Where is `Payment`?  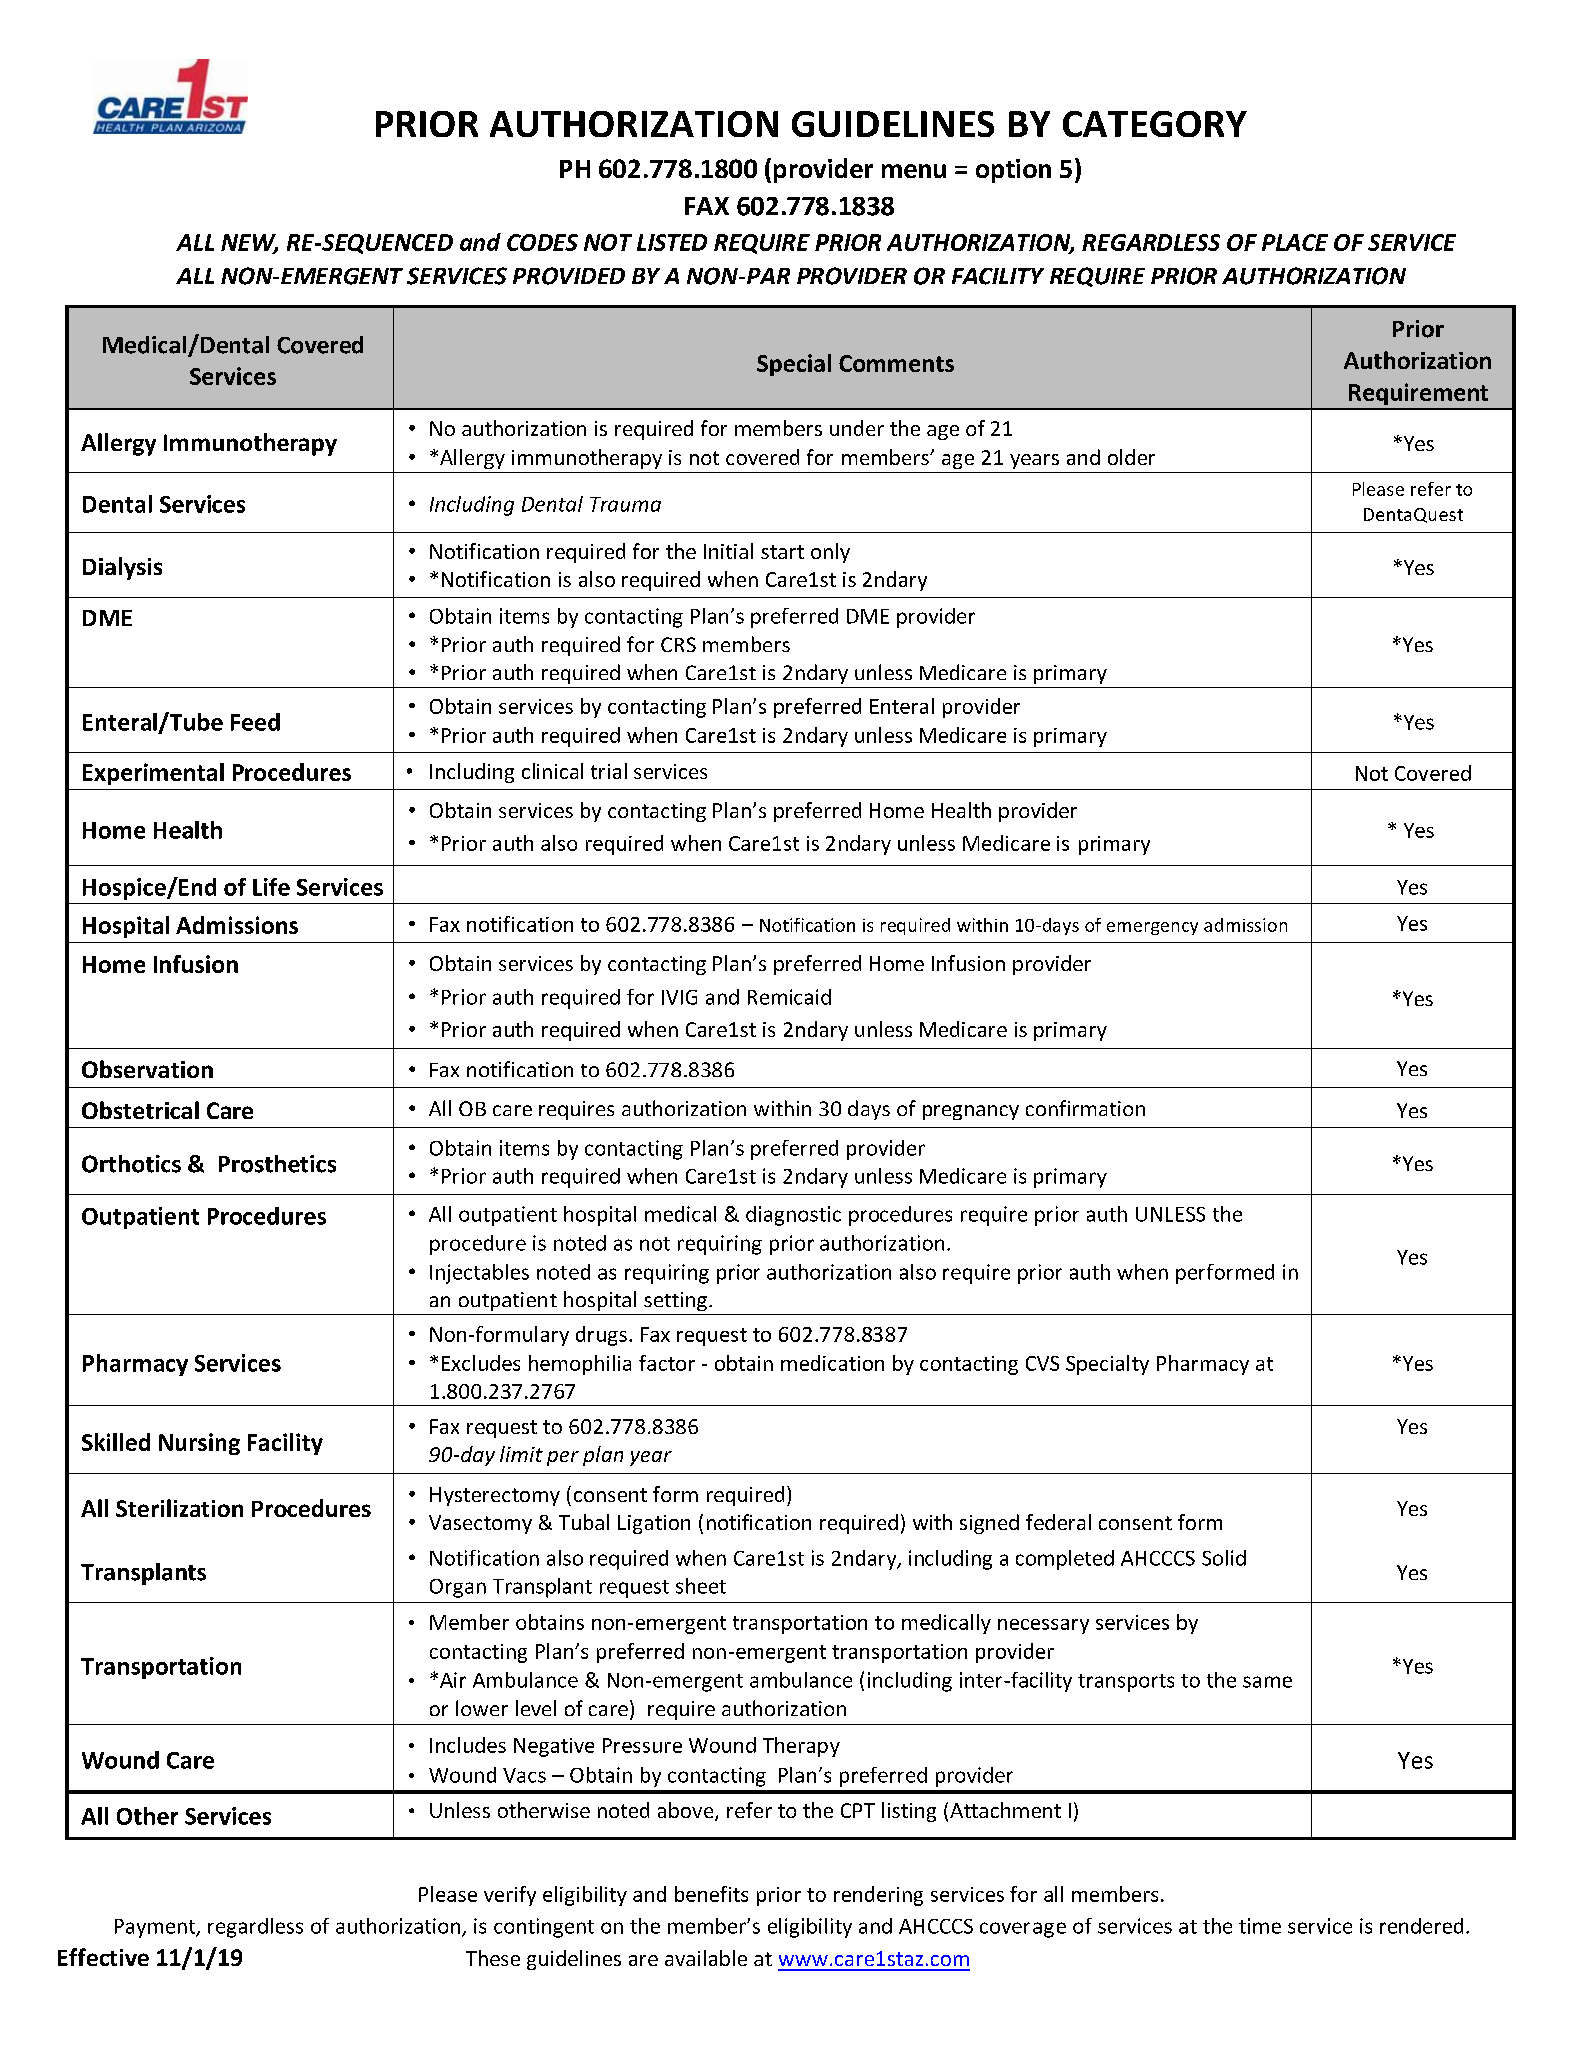
Payment is located at coordinates (156, 1928).
